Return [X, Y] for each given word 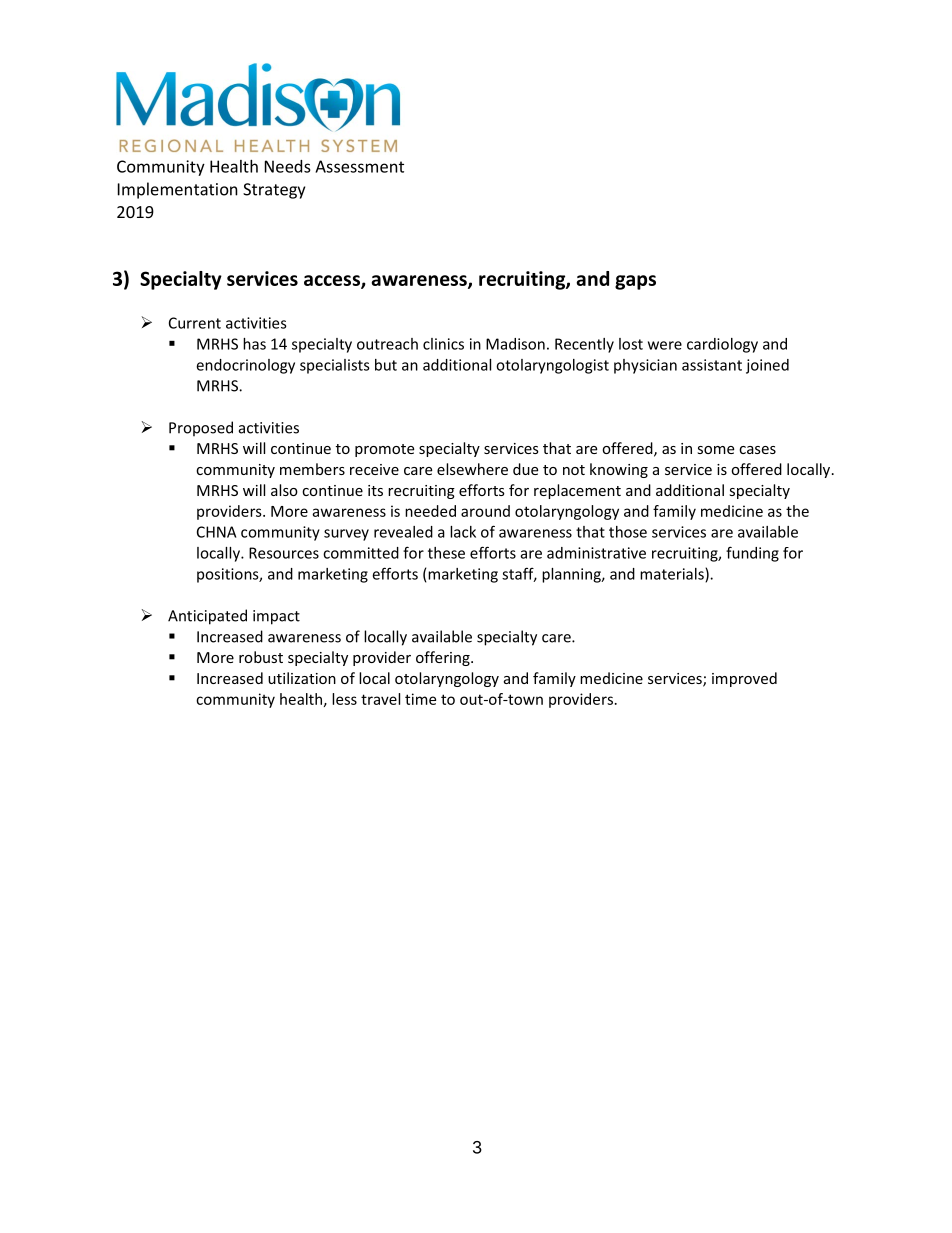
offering [444, 658]
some [715, 450]
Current [195, 323]
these [446, 553]
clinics [443, 344]
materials [673, 575]
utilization [302, 678]
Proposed [201, 429]
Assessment [359, 166]
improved [744, 679]
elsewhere [472, 469]
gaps [635, 282]
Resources [284, 553]
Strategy [274, 191]
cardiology [722, 345]
